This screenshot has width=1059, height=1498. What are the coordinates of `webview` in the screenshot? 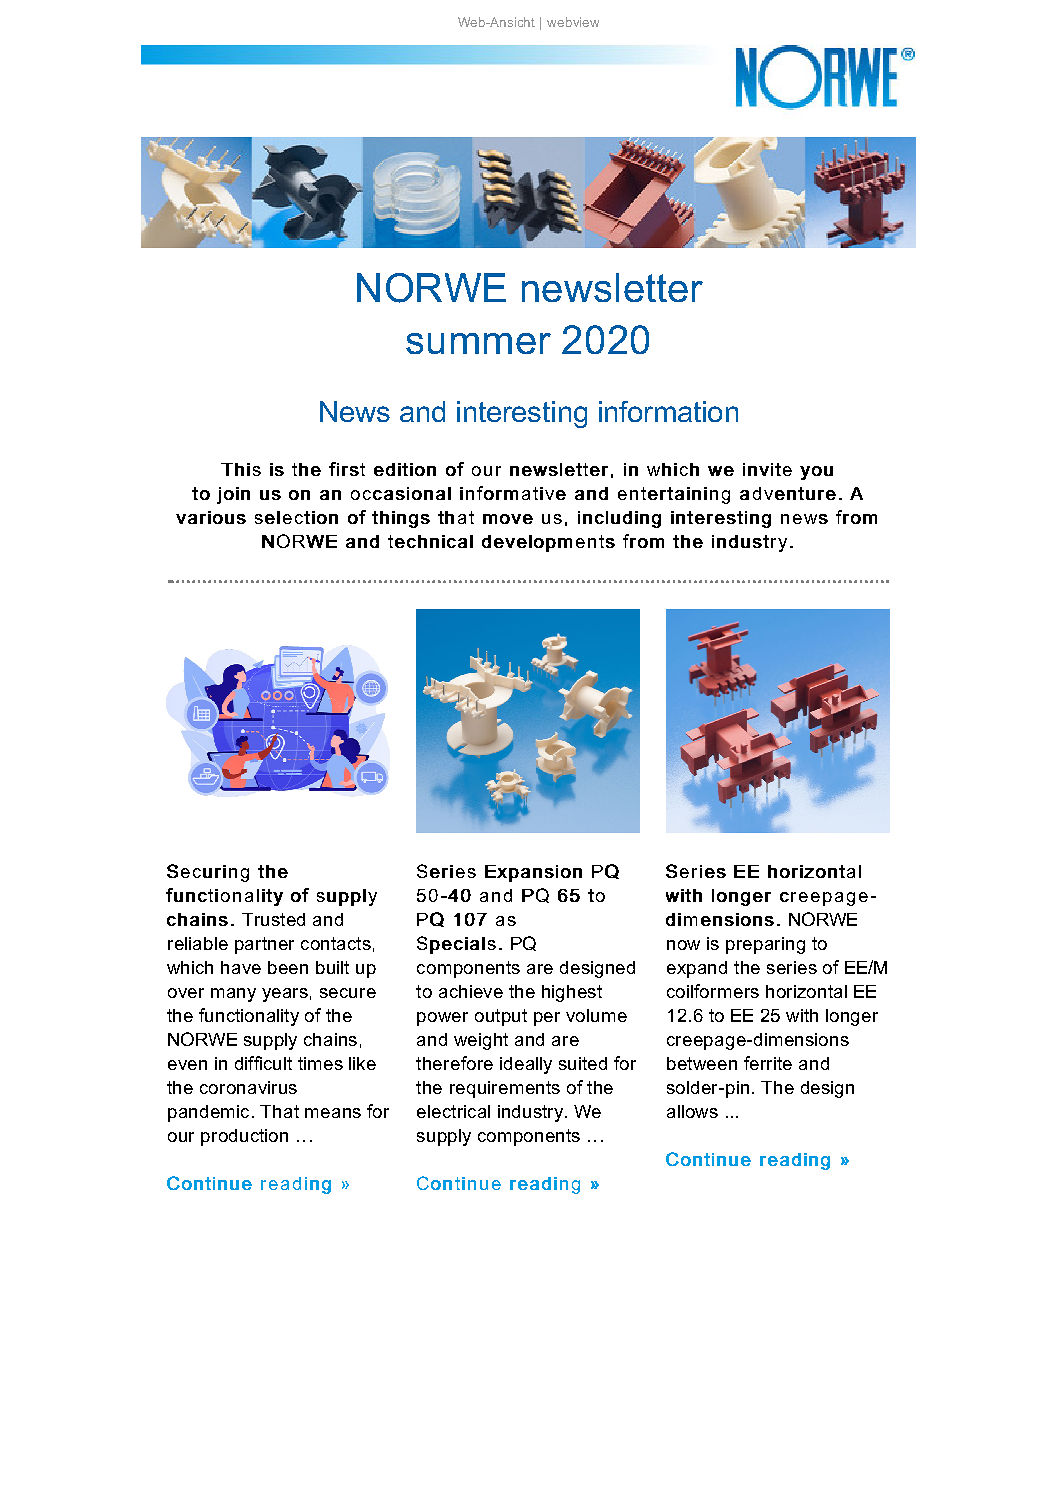 It's located at (573, 22).
